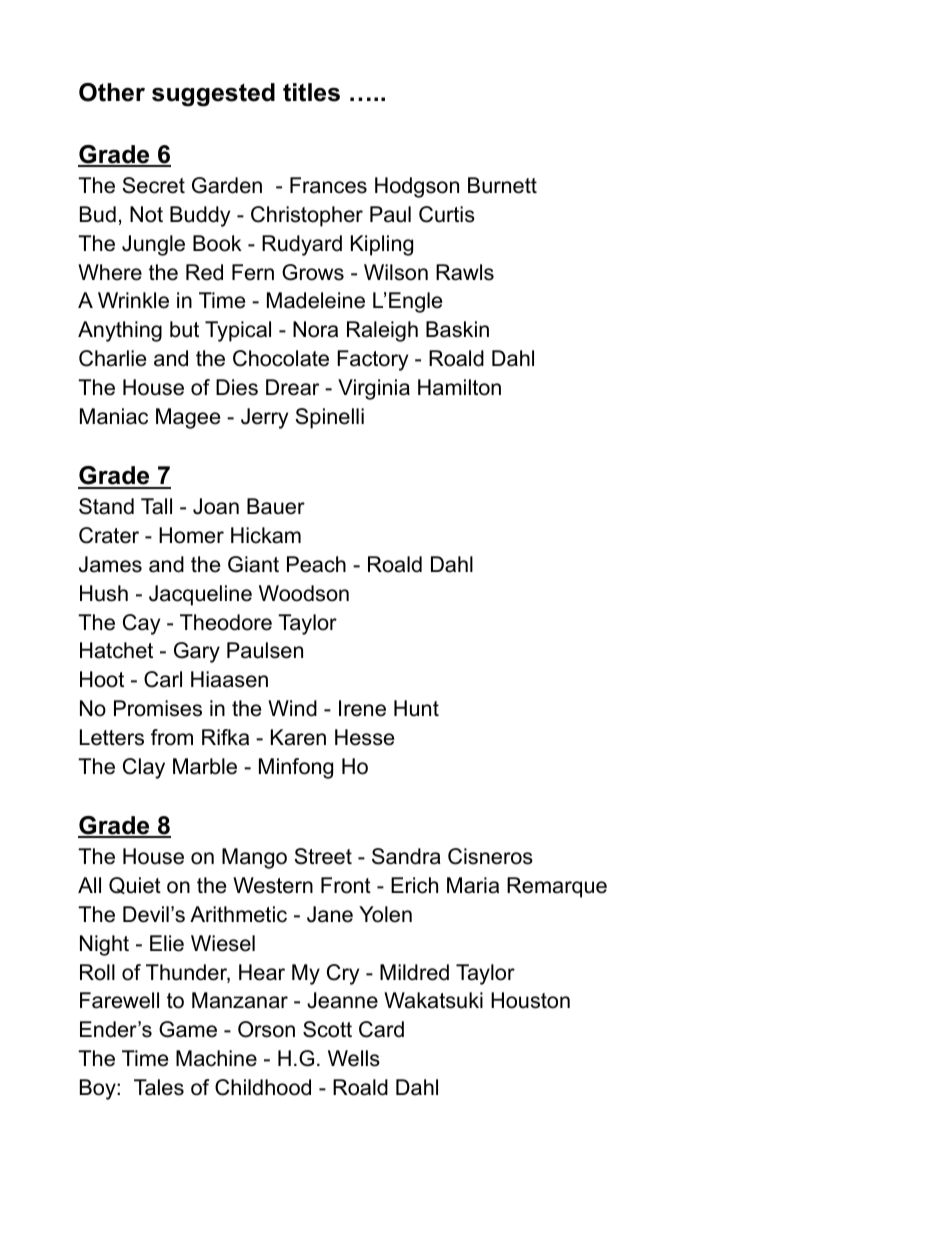  I want to click on Other, so click(112, 92).
